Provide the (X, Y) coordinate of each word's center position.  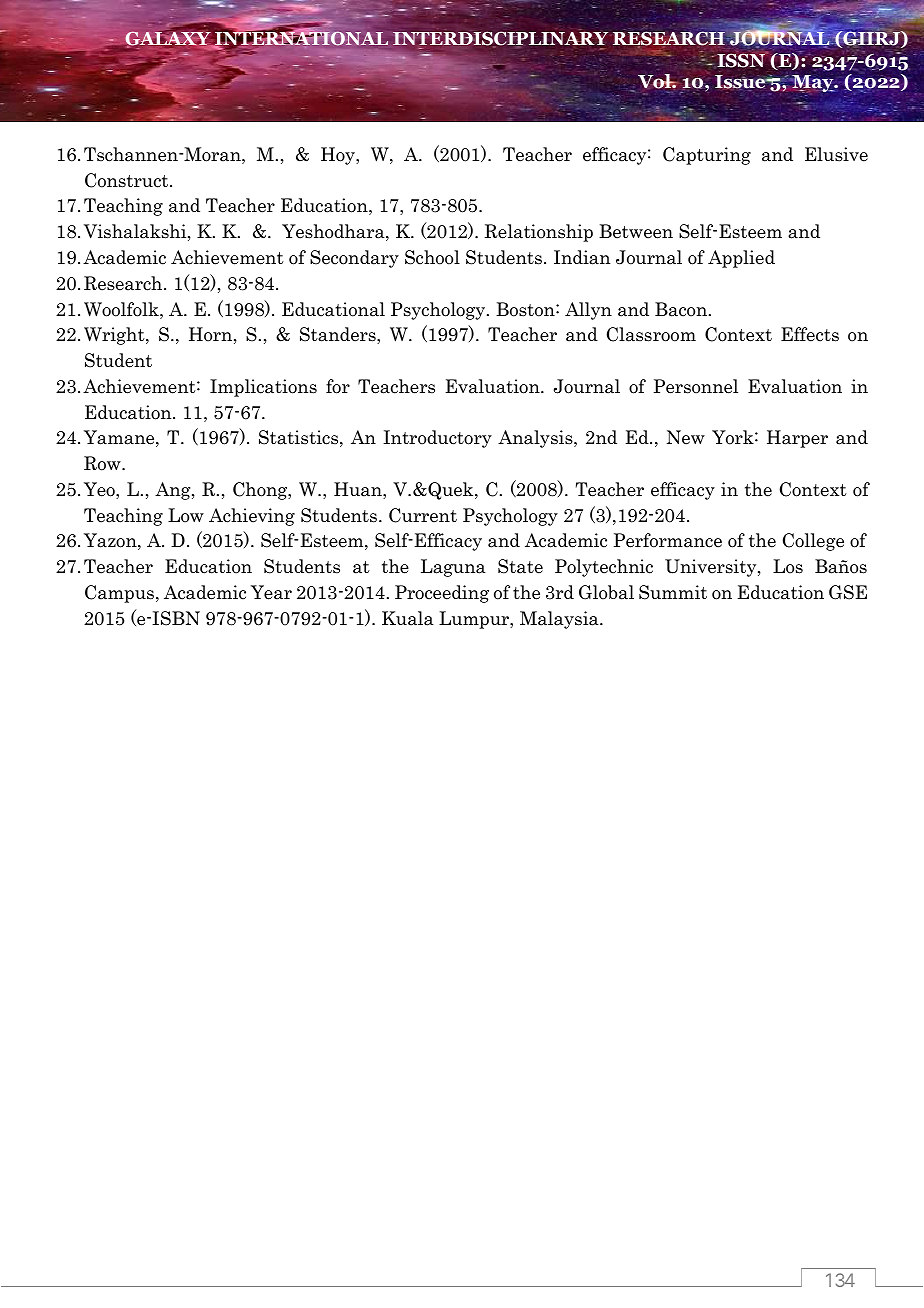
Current (423, 515)
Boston (526, 309)
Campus (121, 594)
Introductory (437, 439)
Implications (263, 388)
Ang (174, 491)
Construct (128, 180)
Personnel (696, 386)
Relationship (538, 233)
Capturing (707, 156)
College (813, 542)
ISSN (742, 59)
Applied (741, 259)
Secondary (354, 259)
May (813, 84)
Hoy (339, 156)
